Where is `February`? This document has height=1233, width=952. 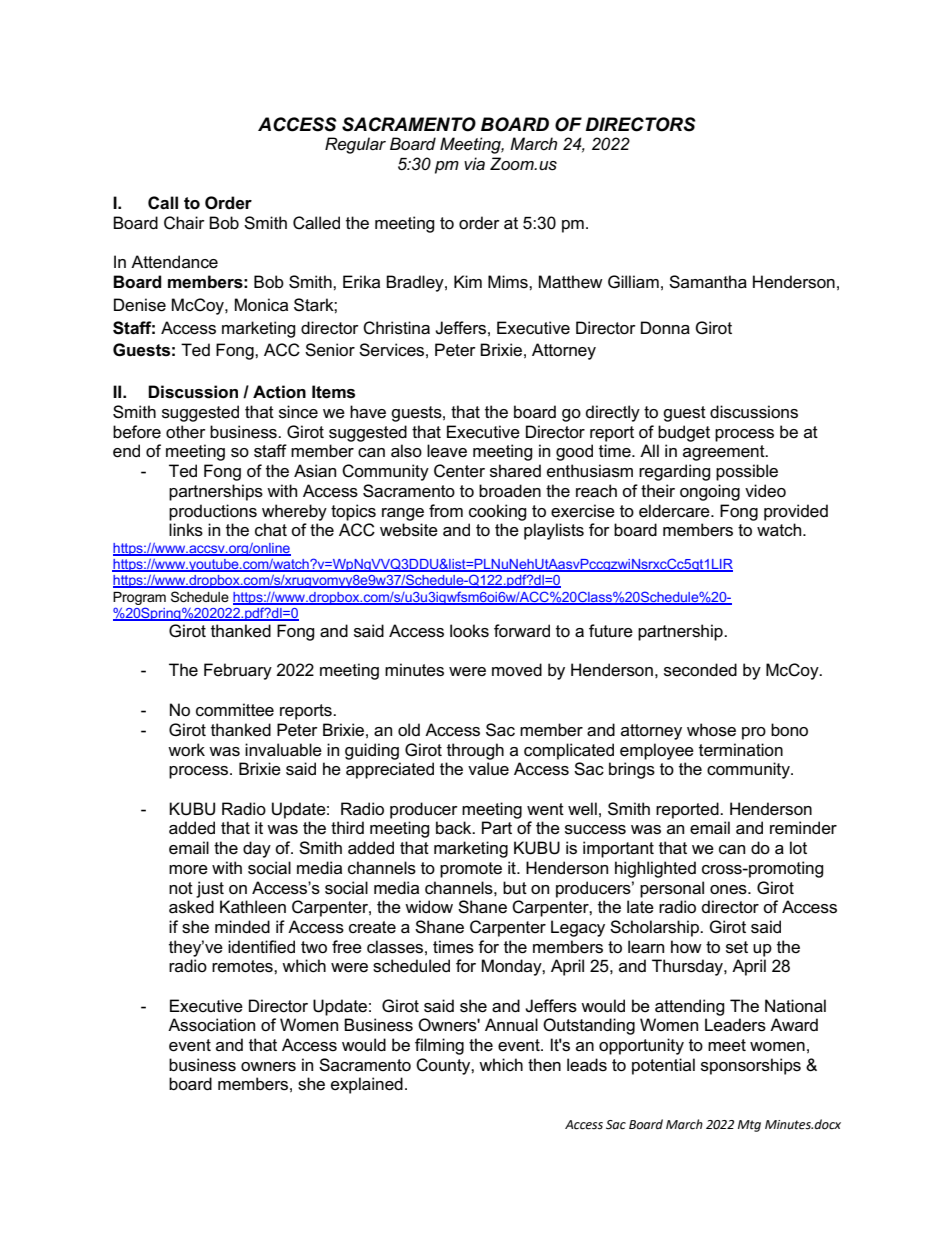
February is located at coordinates (238, 671).
